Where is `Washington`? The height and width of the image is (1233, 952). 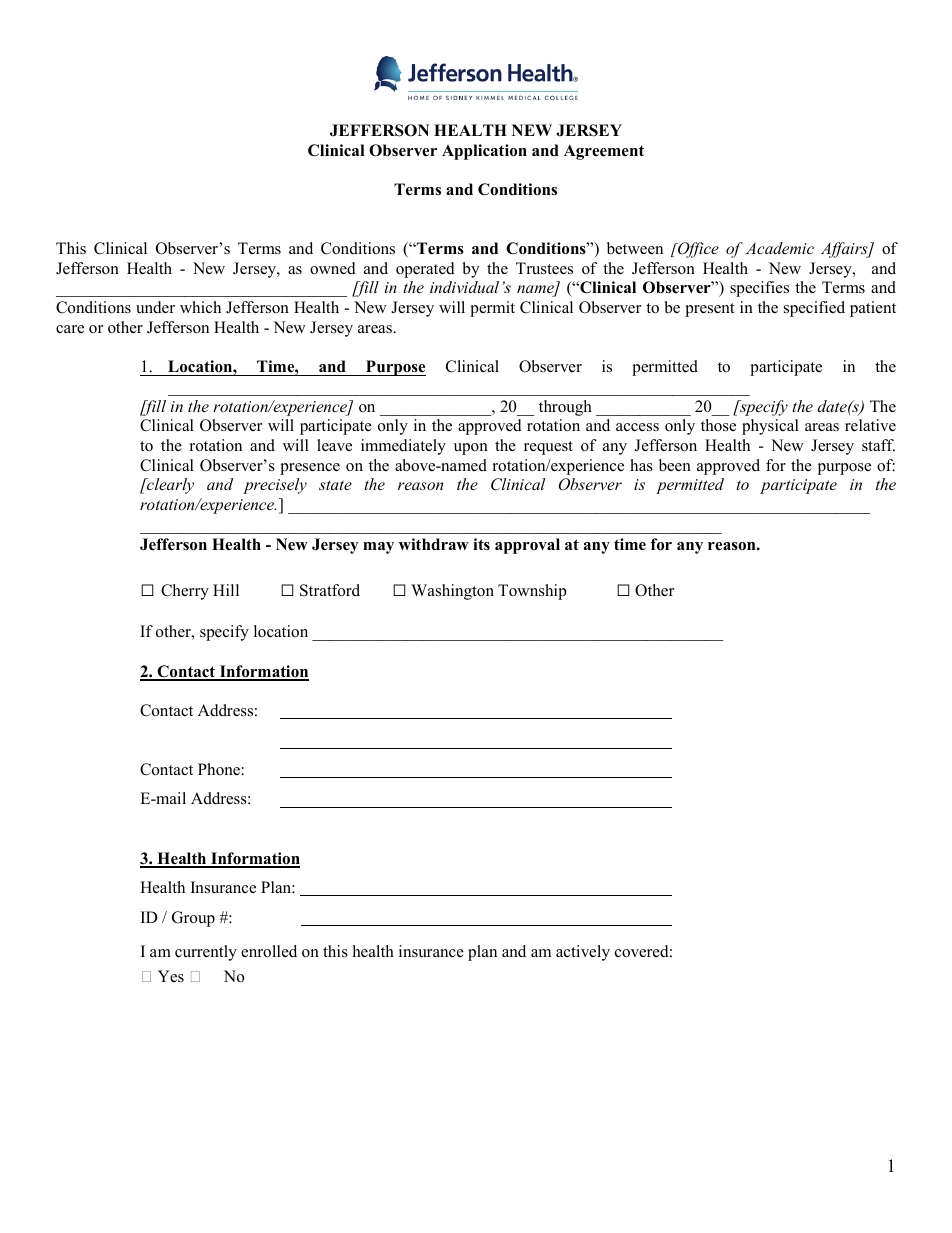
Washington is located at coordinates (452, 592).
